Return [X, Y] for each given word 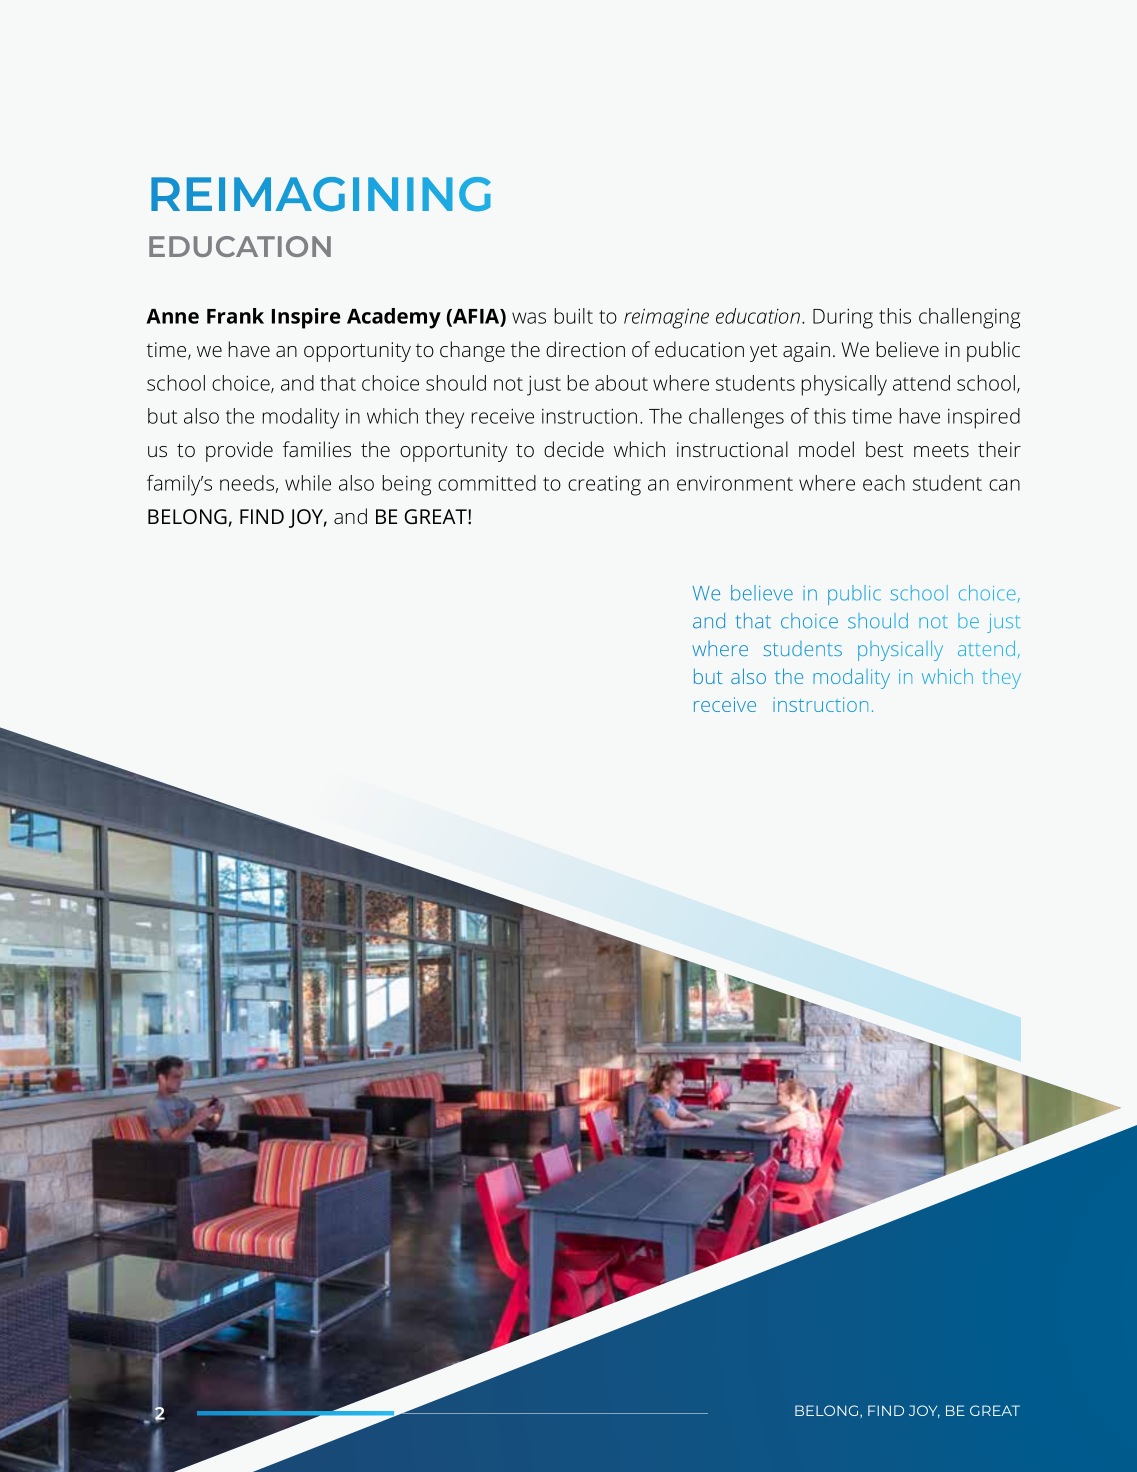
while [308, 483]
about [621, 383]
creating [604, 485]
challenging [969, 318]
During [843, 318]
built [574, 316]
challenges [736, 418]
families [317, 449]
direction [585, 349]
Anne [172, 316]
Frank [235, 316]
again [806, 352]
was [529, 318]
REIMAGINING [321, 194]
